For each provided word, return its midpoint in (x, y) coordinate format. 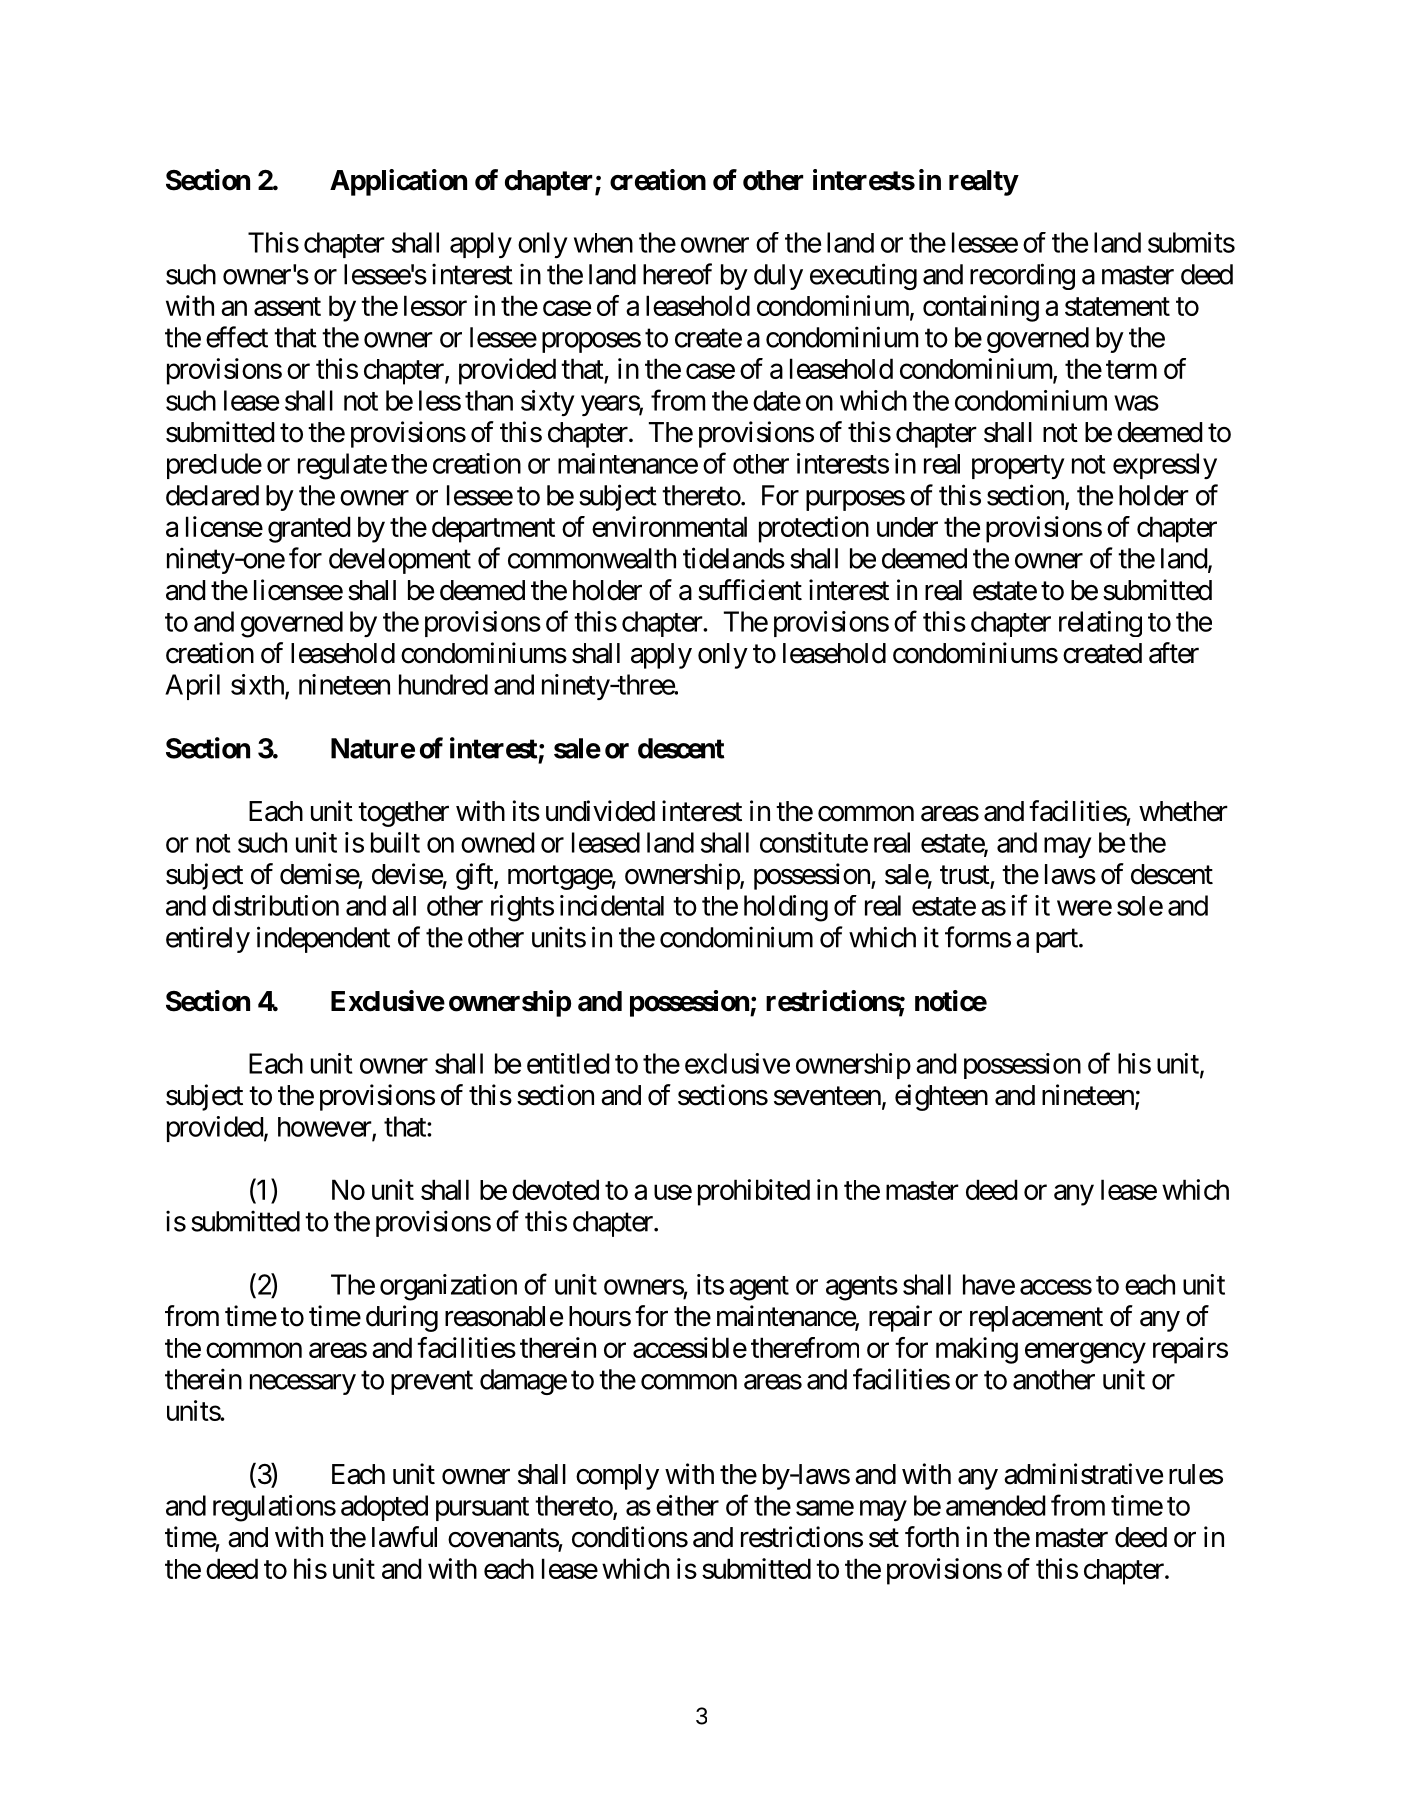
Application (398, 182)
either (687, 1505)
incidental (612, 905)
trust (965, 875)
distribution (275, 905)
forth (932, 1537)
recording (1022, 276)
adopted (384, 1508)
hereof (677, 274)
